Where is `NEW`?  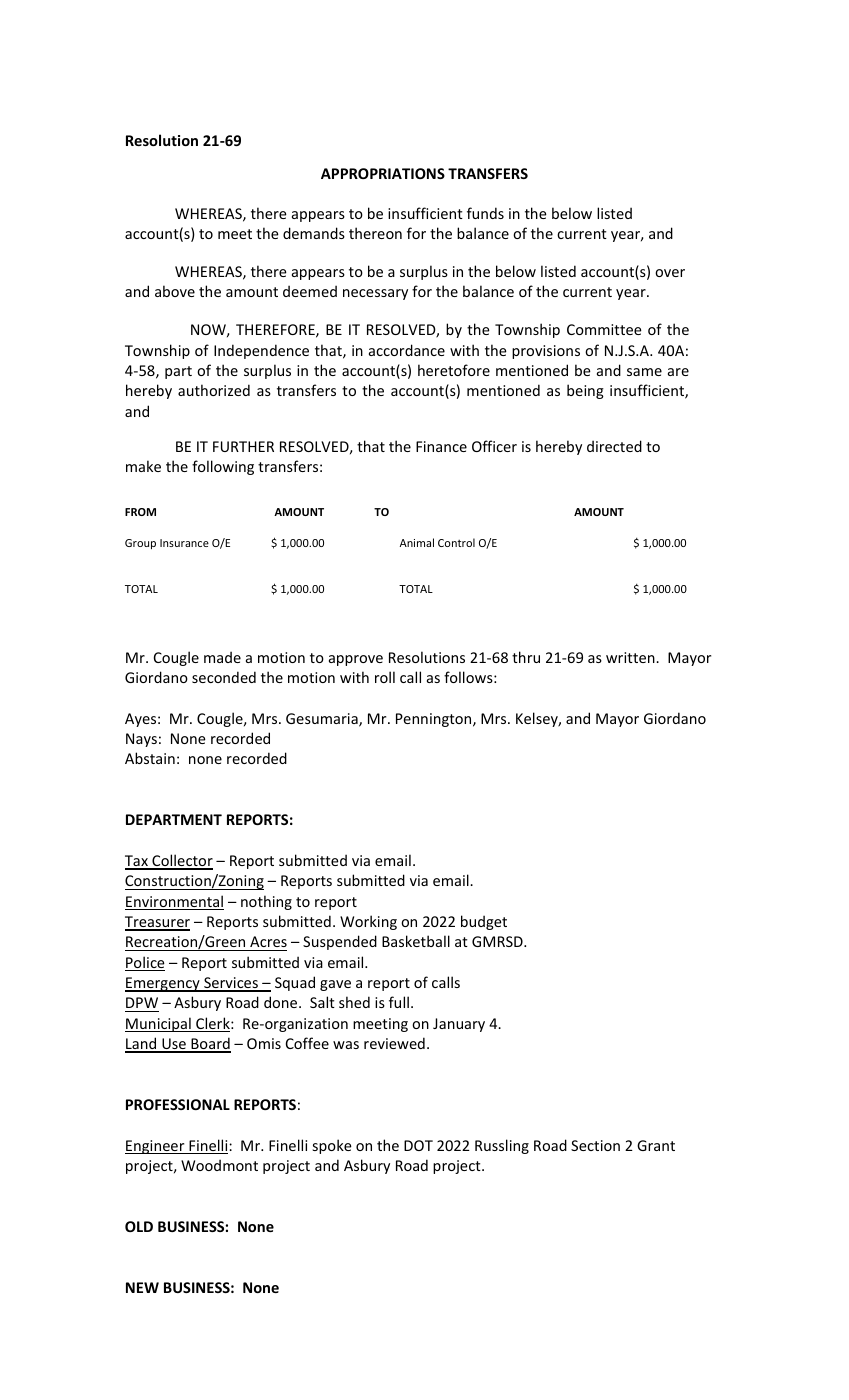
NEW is located at coordinates (142, 1287).
